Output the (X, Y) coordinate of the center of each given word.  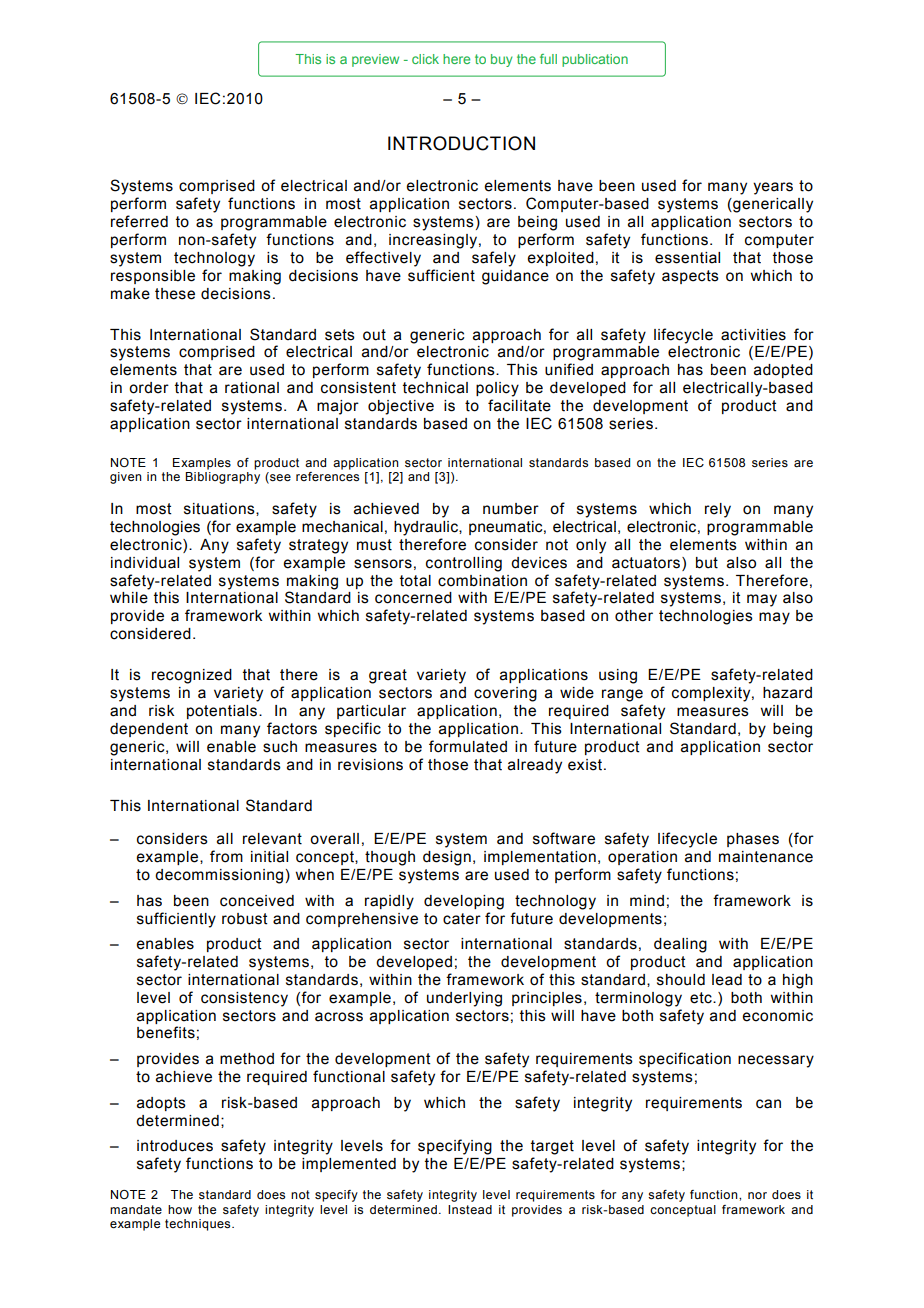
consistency (244, 999)
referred (139, 221)
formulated (468, 746)
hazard (787, 693)
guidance (515, 277)
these (175, 294)
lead (727, 980)
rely (718, 510)
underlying (464, 999)
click (425, 59)
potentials (222, 712)
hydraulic (427, 528)
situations (220, 509)
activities (753, 335)
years (773, 188)
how (180, 1209)
